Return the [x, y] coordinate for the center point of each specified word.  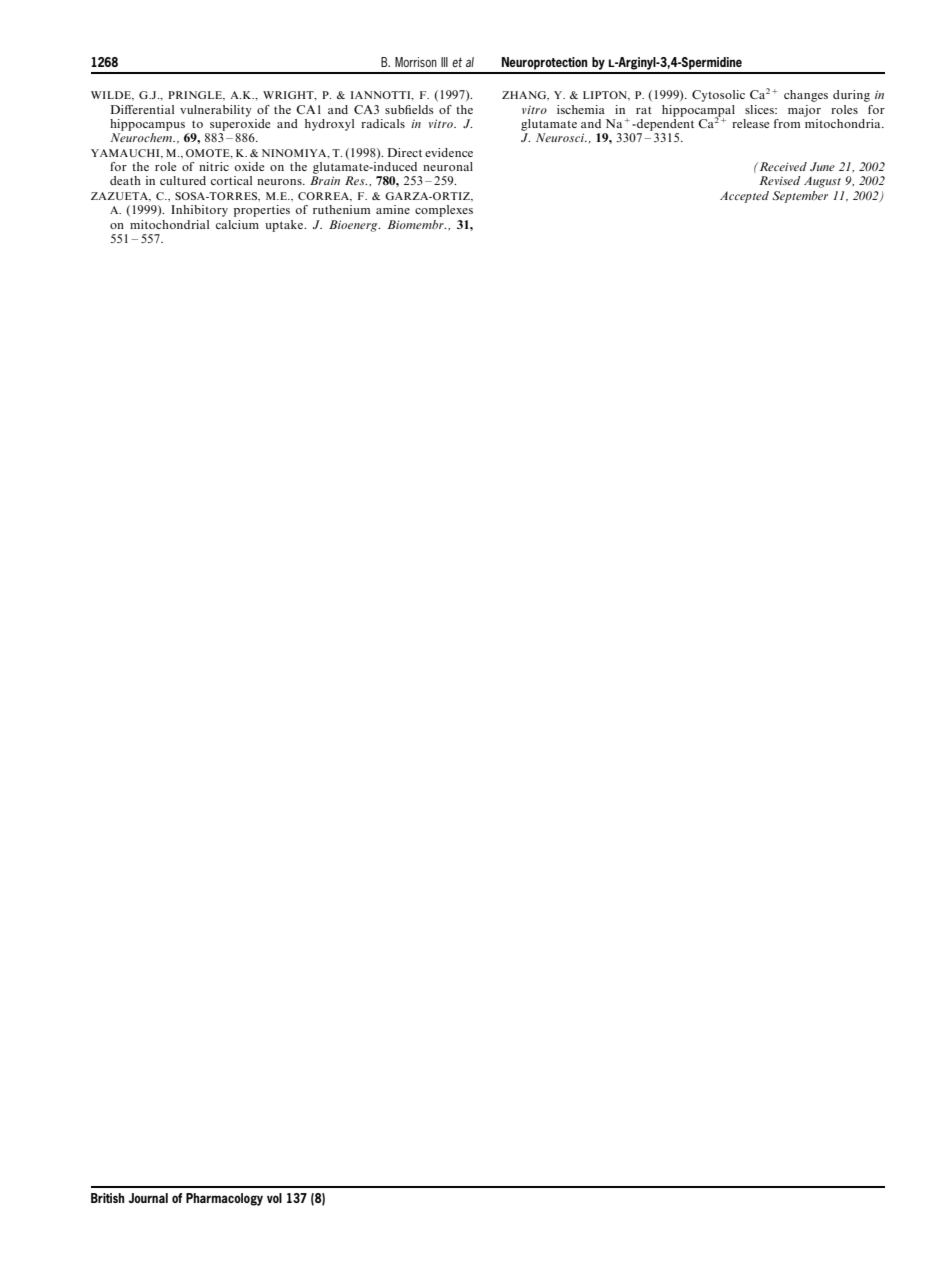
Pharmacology [224, 1199]
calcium [237, 224]
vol [274, 1198]
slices [760, 109]
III [444, 62]
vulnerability [216, 111]
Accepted [744, 197]
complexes [444, 211]
